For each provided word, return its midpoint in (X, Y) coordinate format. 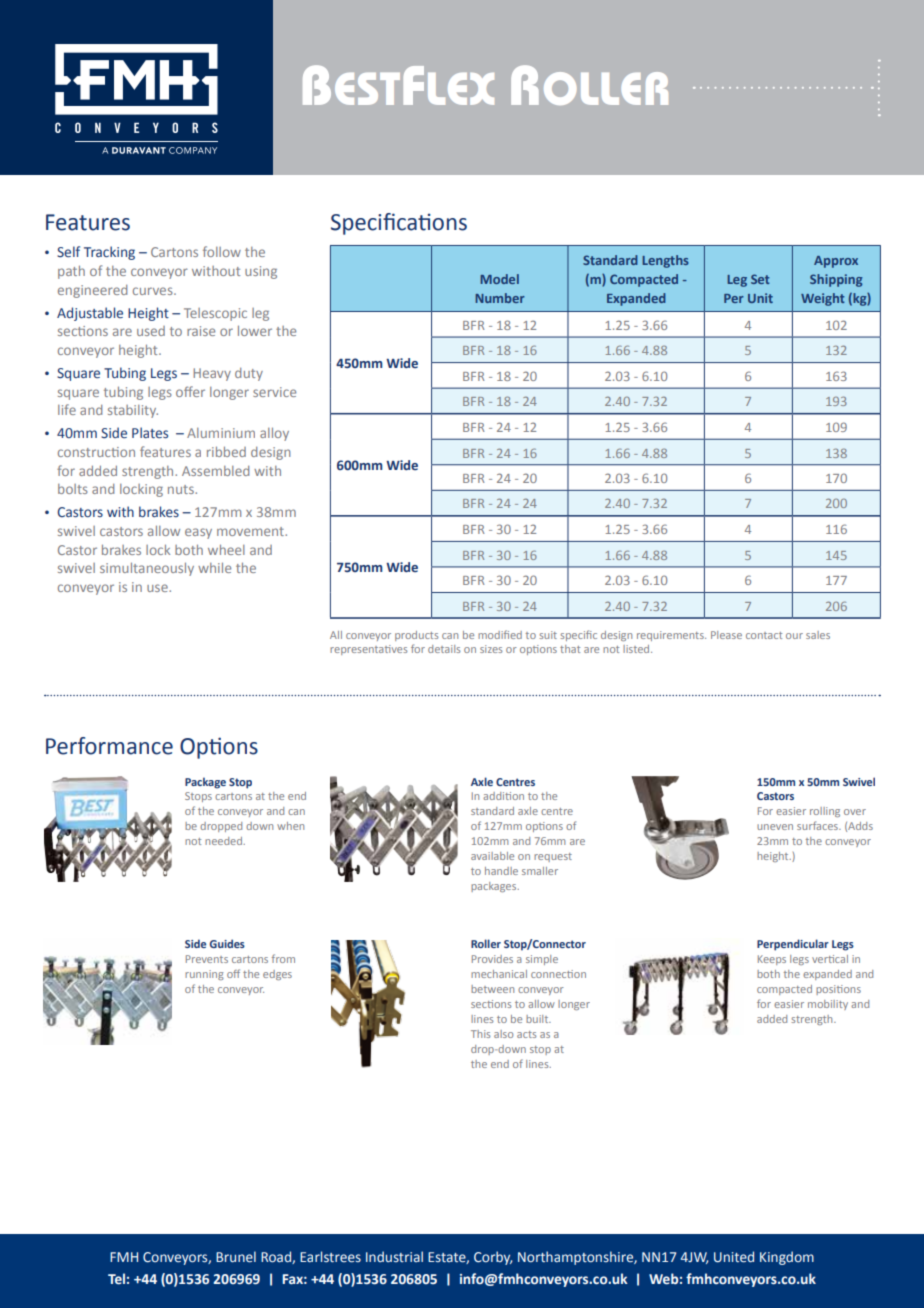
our (794, 636)
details (444, 649)
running (204, 975)
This (480, 1034)
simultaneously (147, 569)
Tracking (109, 253)
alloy (274, 434)
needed (224, 841)
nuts (182, 489)
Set (760, 279)
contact (764, 635)
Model (499, 279)
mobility (828, 1005)
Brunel (236, 1257)
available (492, 856)
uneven (775, 827)
